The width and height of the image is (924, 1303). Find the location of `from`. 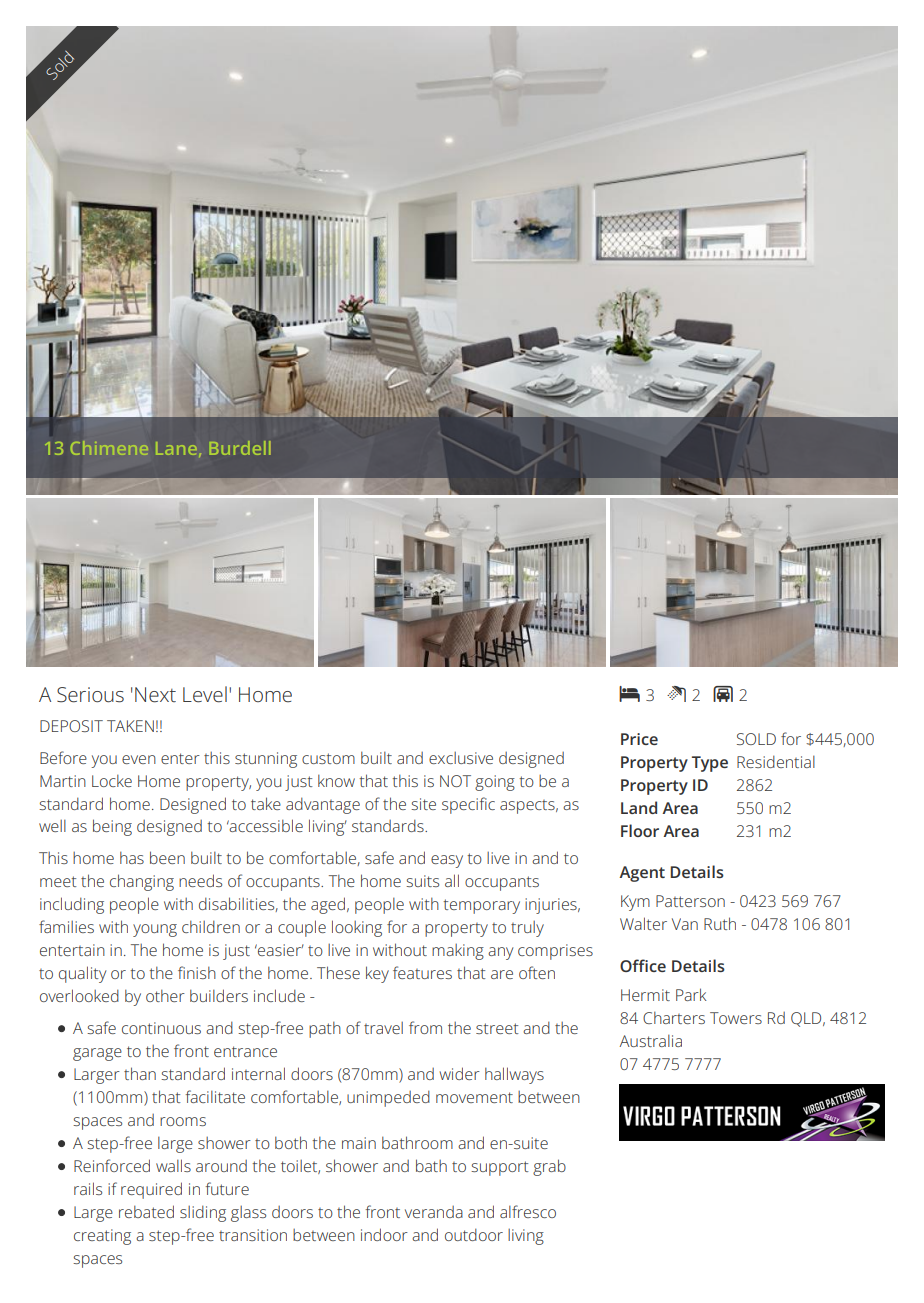

from is located at coordinates (425, 1027).
